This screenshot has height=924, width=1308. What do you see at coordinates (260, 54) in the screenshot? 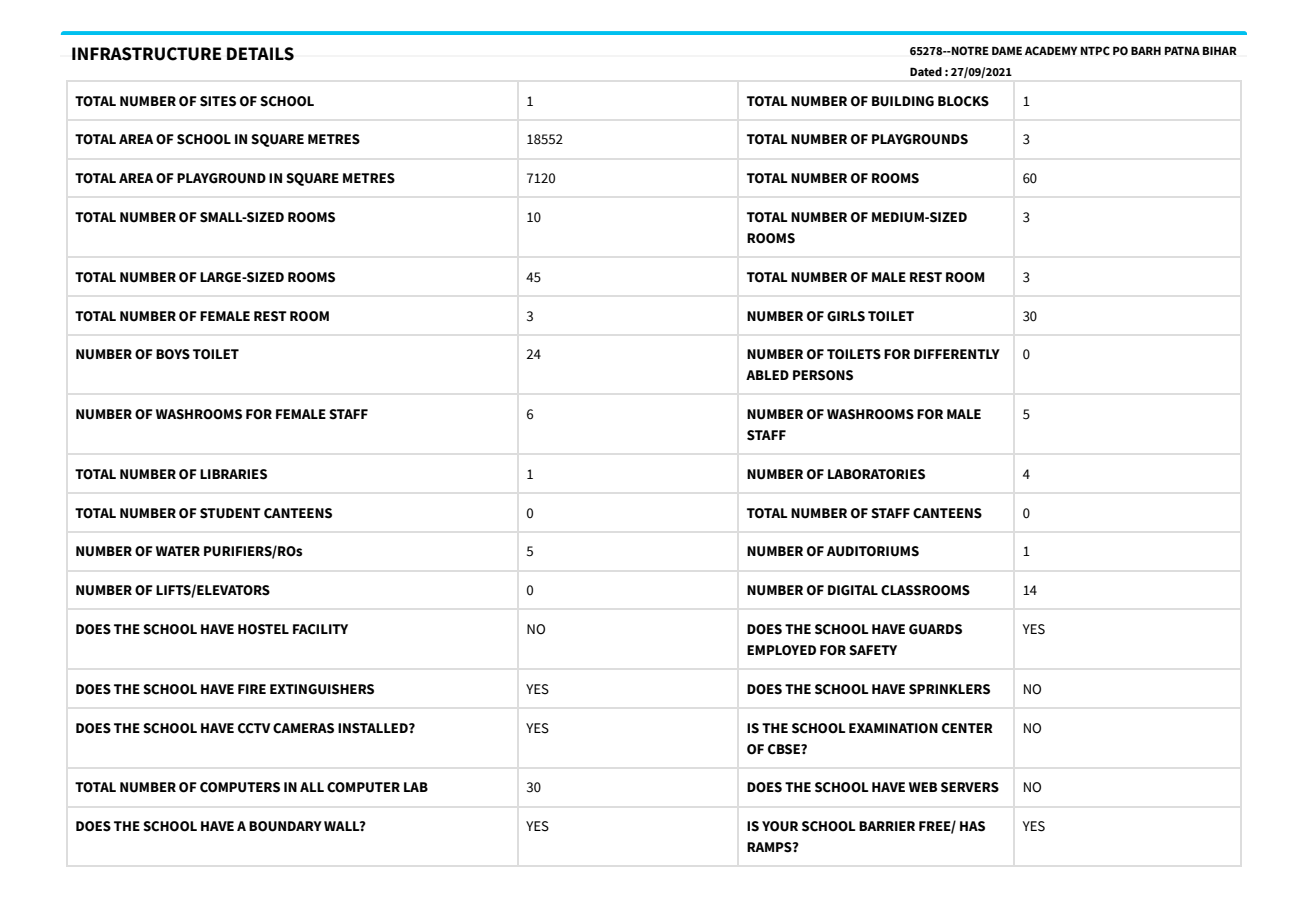
I see `DETAILS` at bounding box center [260, 54].
